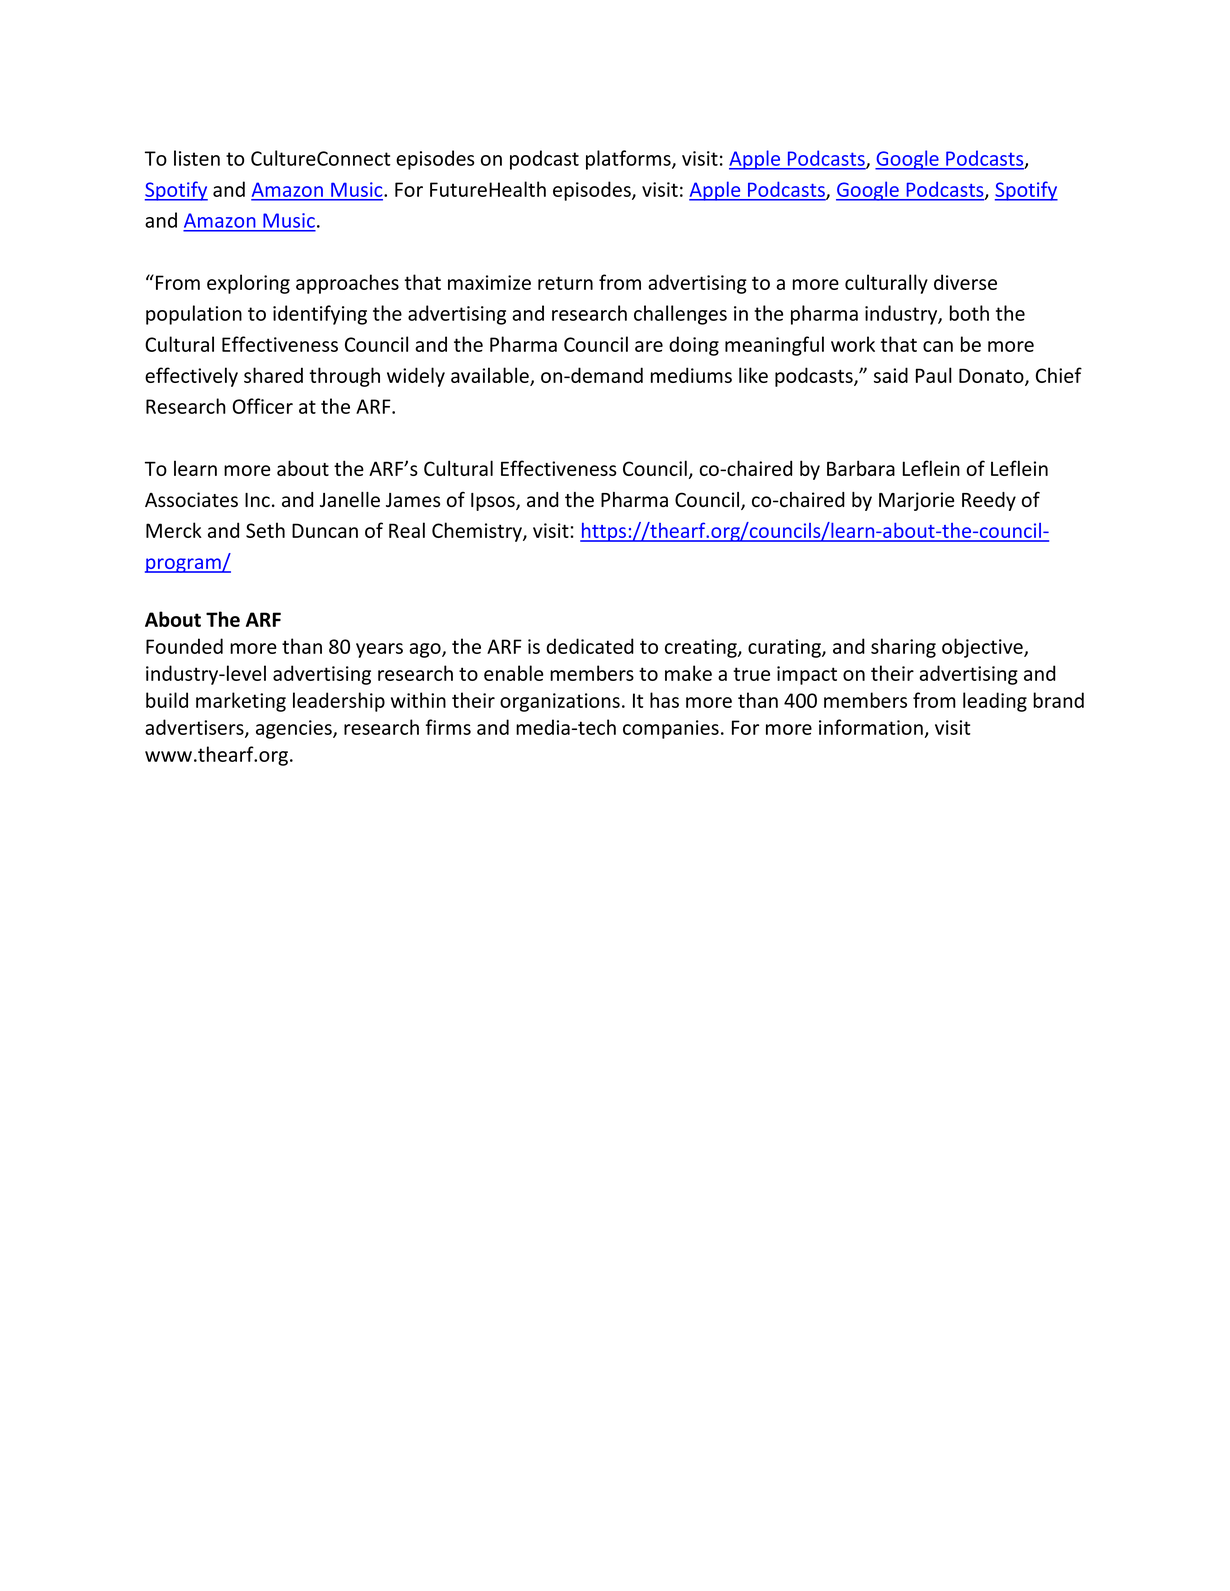  I want to click on marketing, so click(241, 702).
